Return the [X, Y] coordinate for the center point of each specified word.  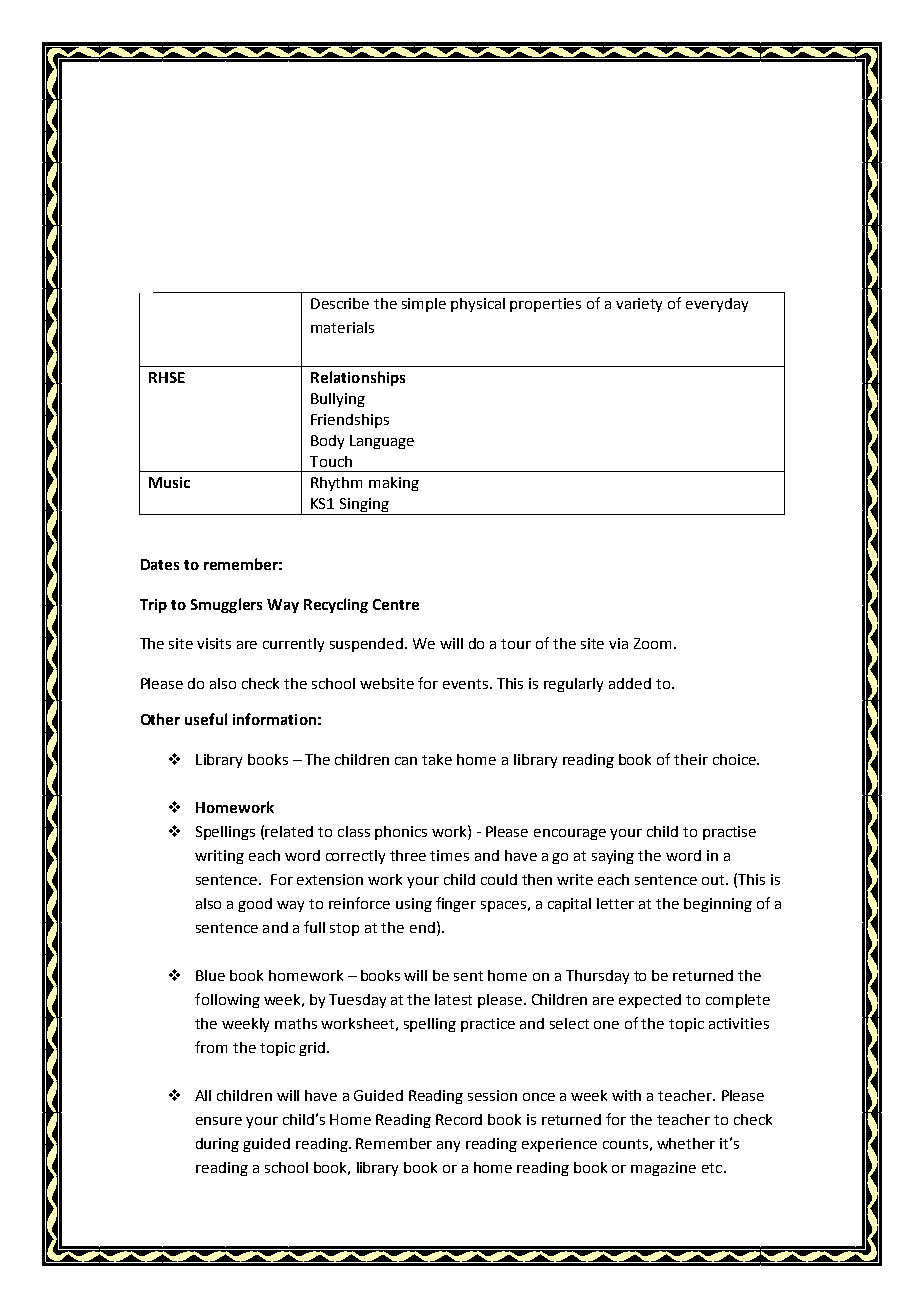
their [691, 759]
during [217, 1145]
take [437, 759]
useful [206, 719]
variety [639, 305]
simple [424, 305]
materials [342, 327]
